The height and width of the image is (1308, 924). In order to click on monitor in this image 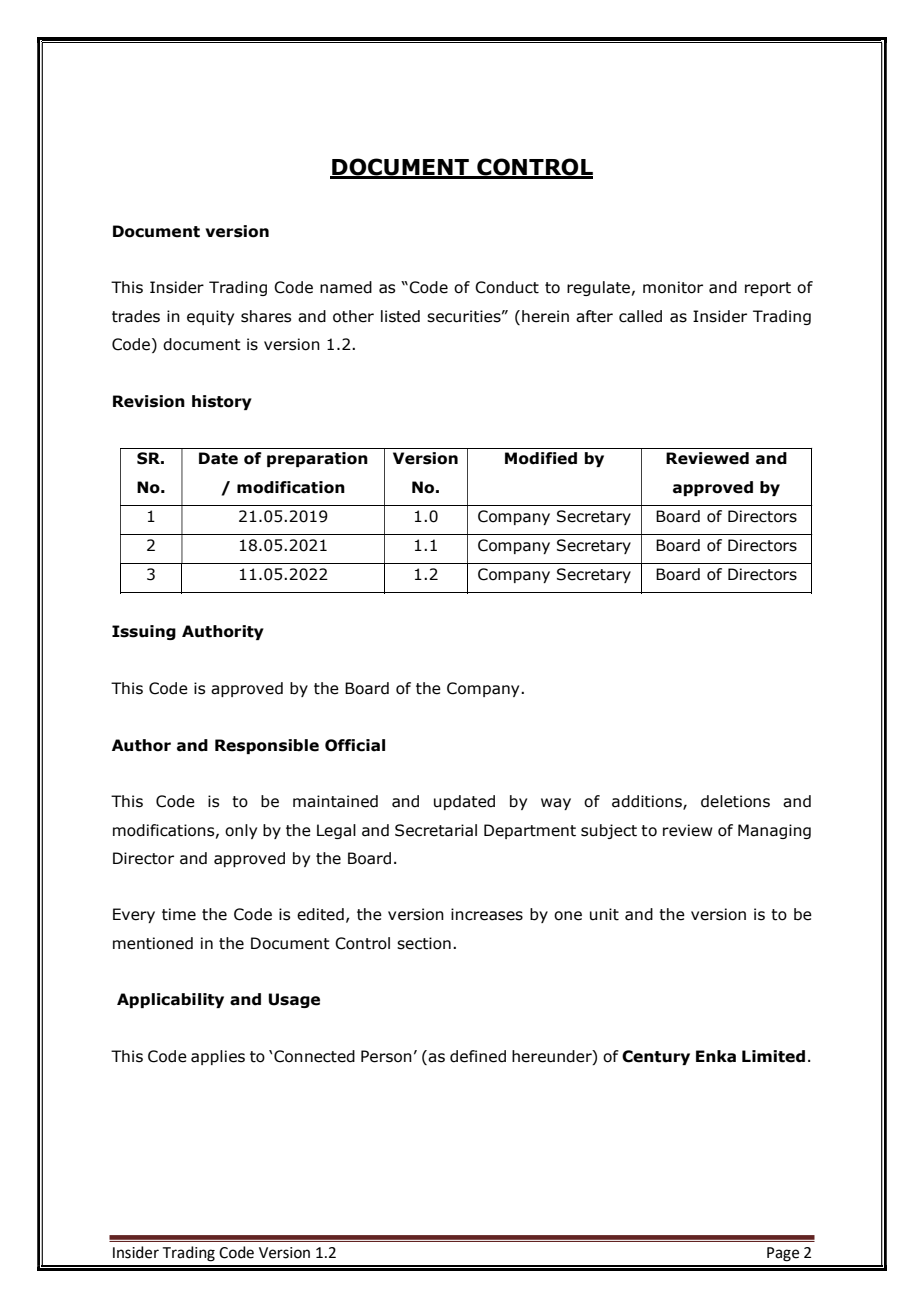, I will do `click(673, 287)`.
